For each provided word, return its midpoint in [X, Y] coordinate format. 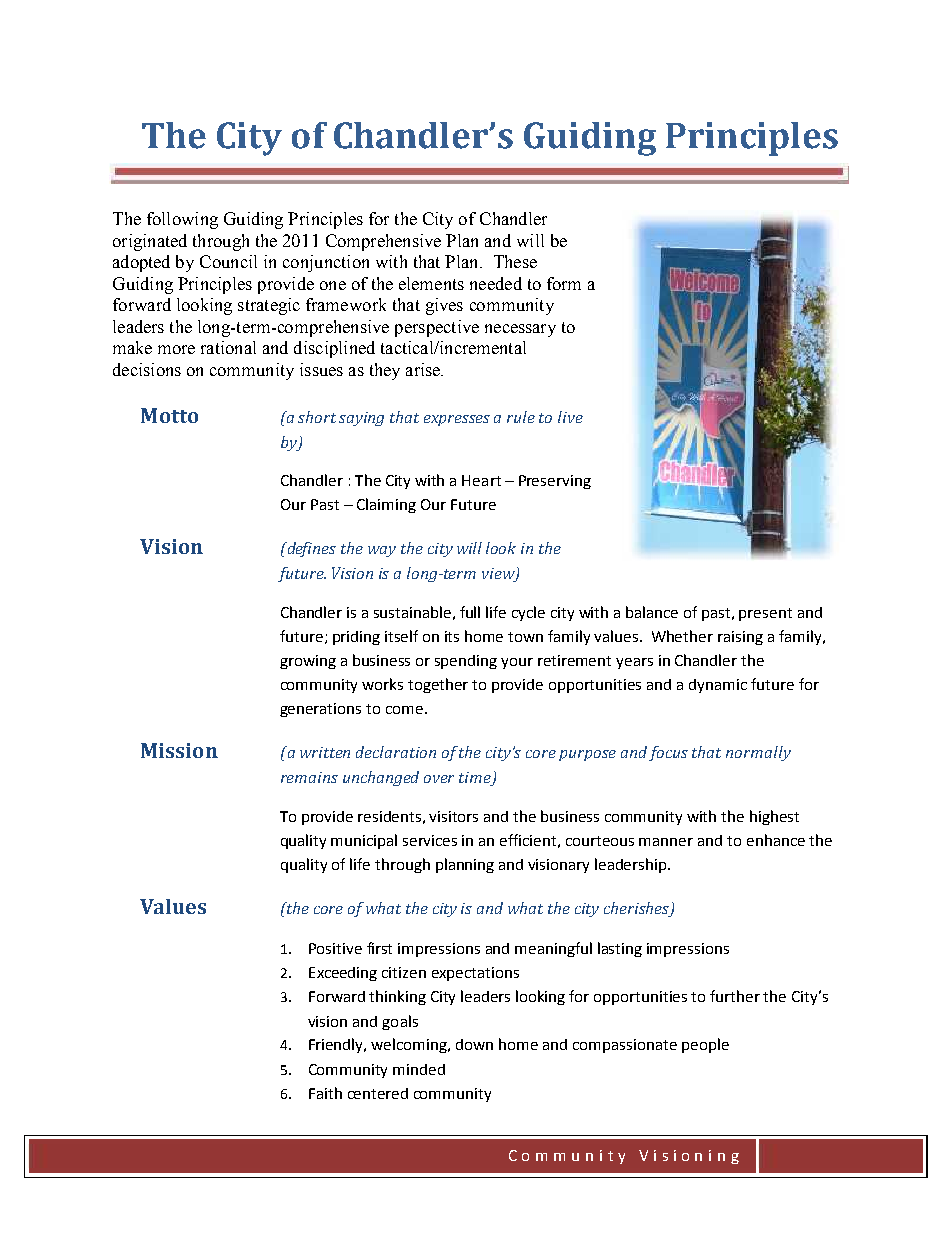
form [564, 283]
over [439, 779]
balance [652, 612]
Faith [325, 1093]
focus [668, 753]
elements [431, 283]
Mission [179, 750]
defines [310, 549]
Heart [481, 480]
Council [228, 261]
